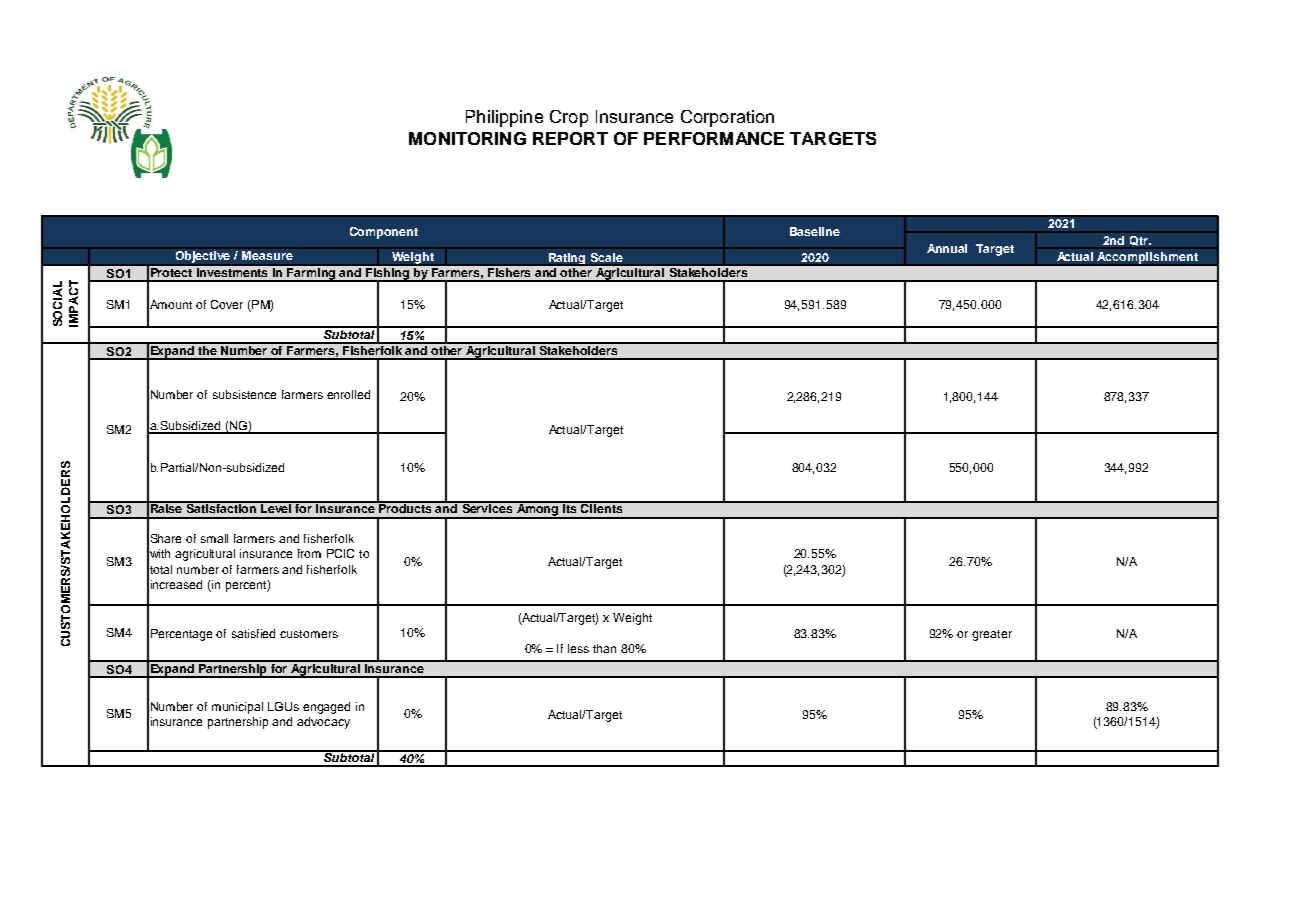  What do you see at coordinates (309, 553) in the document?
I see `from` at bounding box center [309, 553].
